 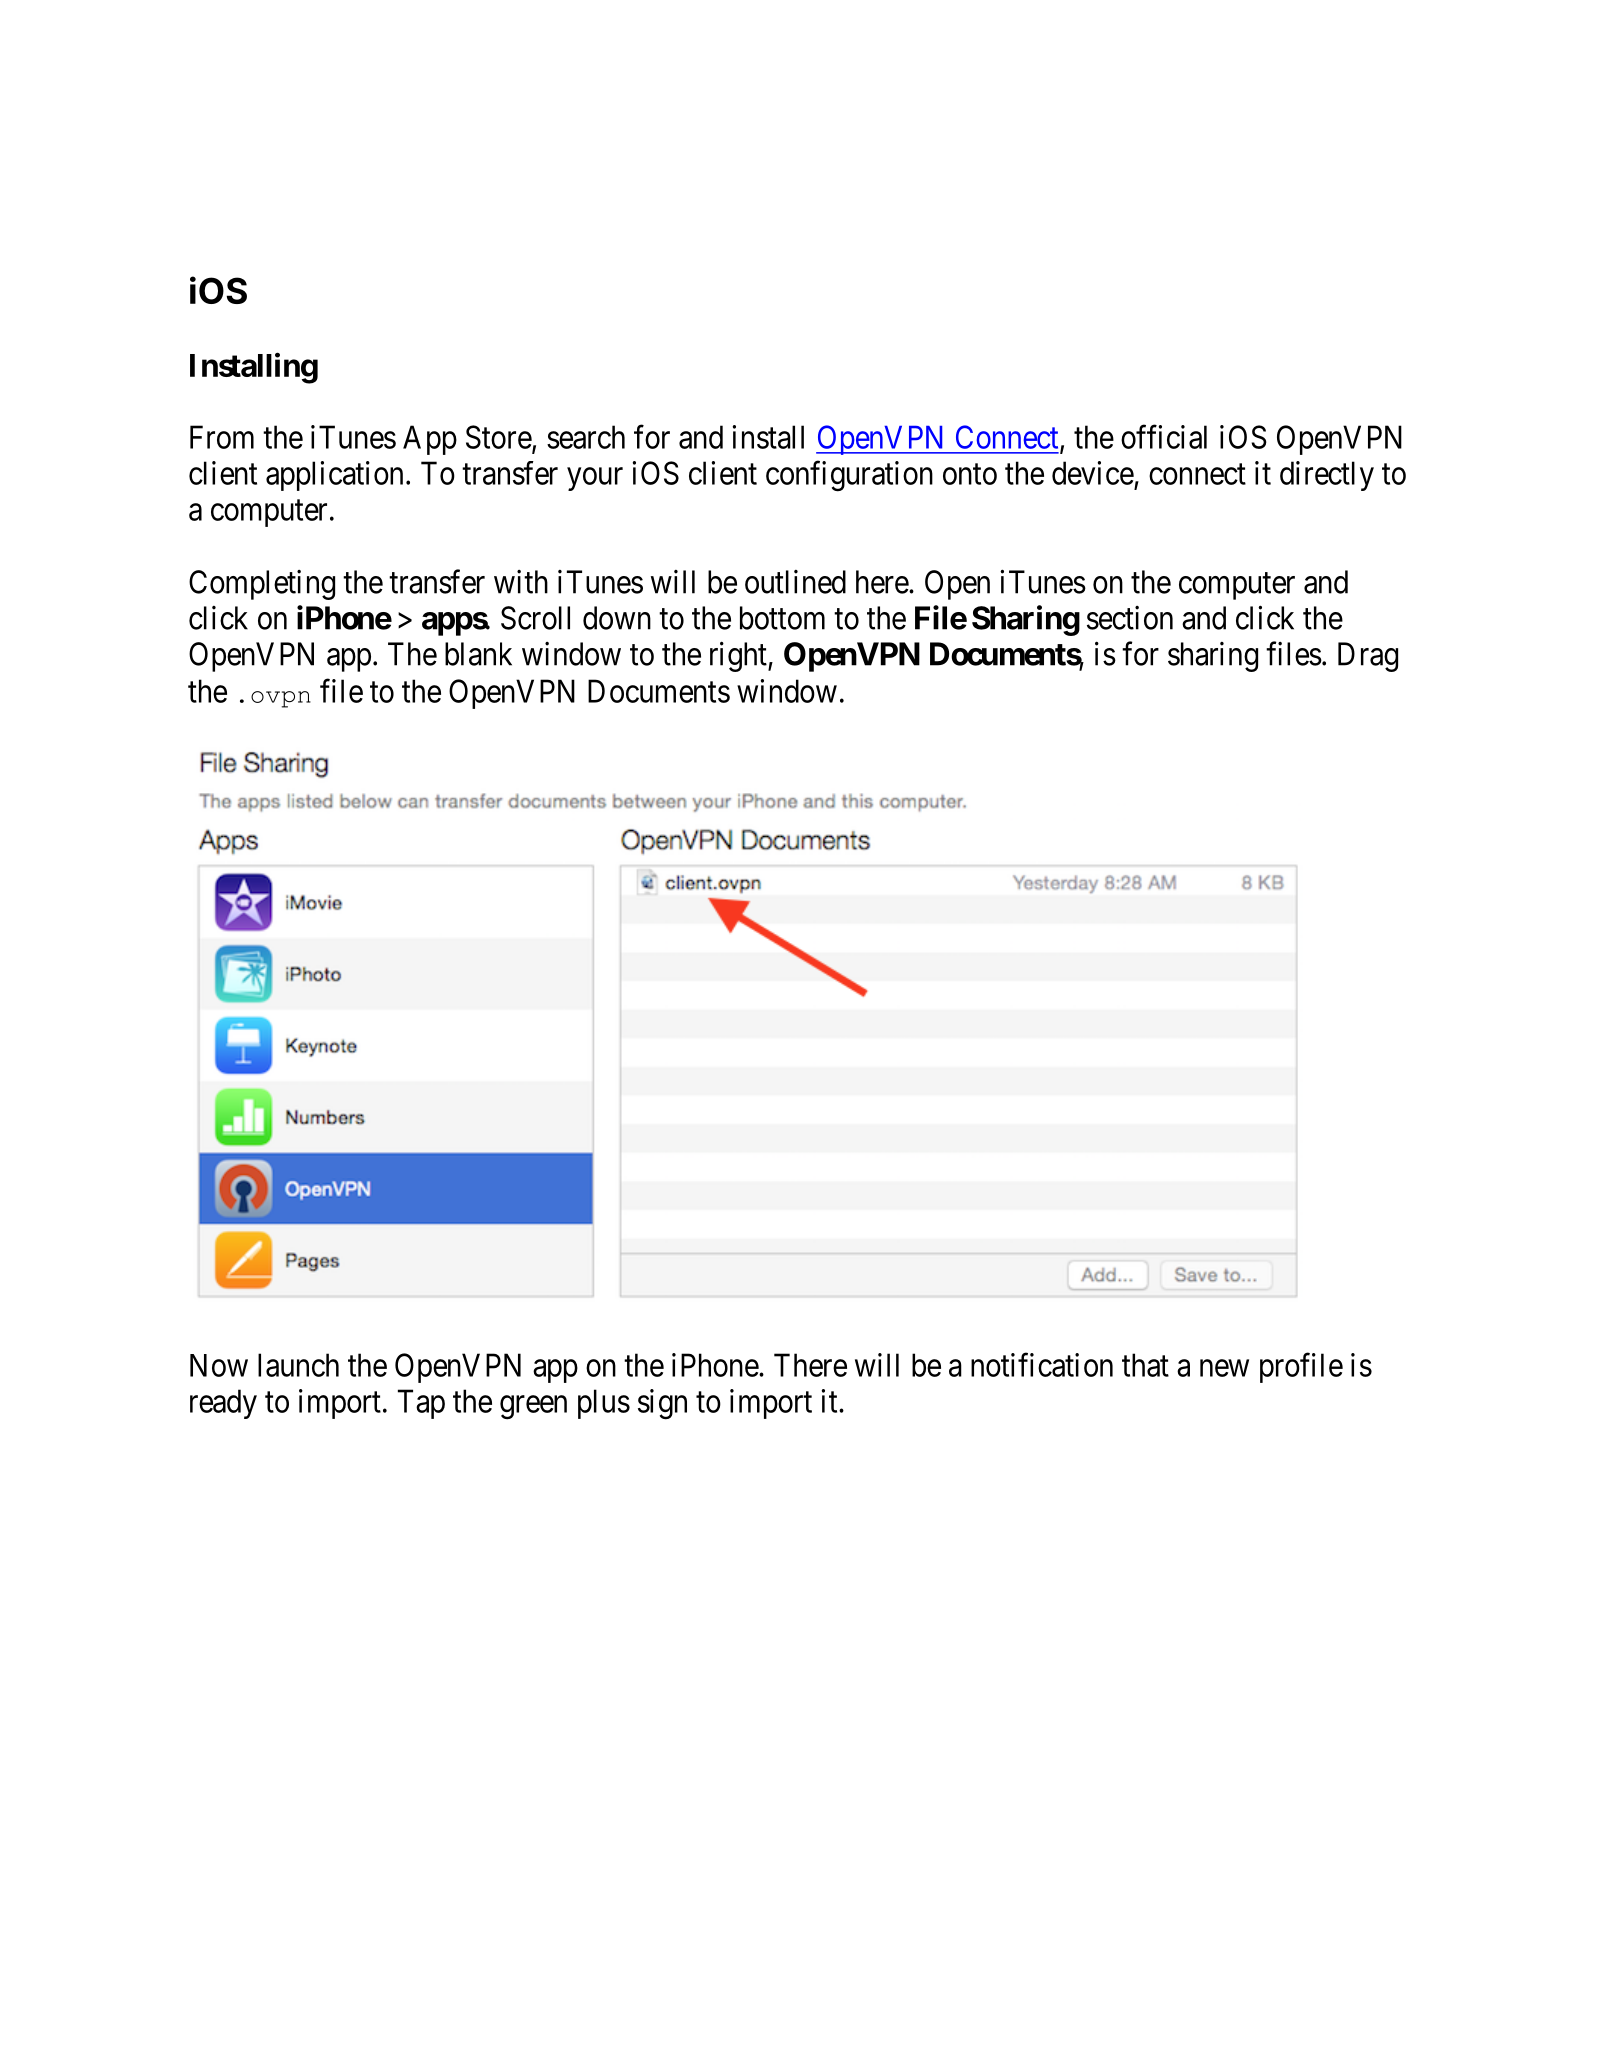 I want to click on section, so click(x=1130, y=618).
